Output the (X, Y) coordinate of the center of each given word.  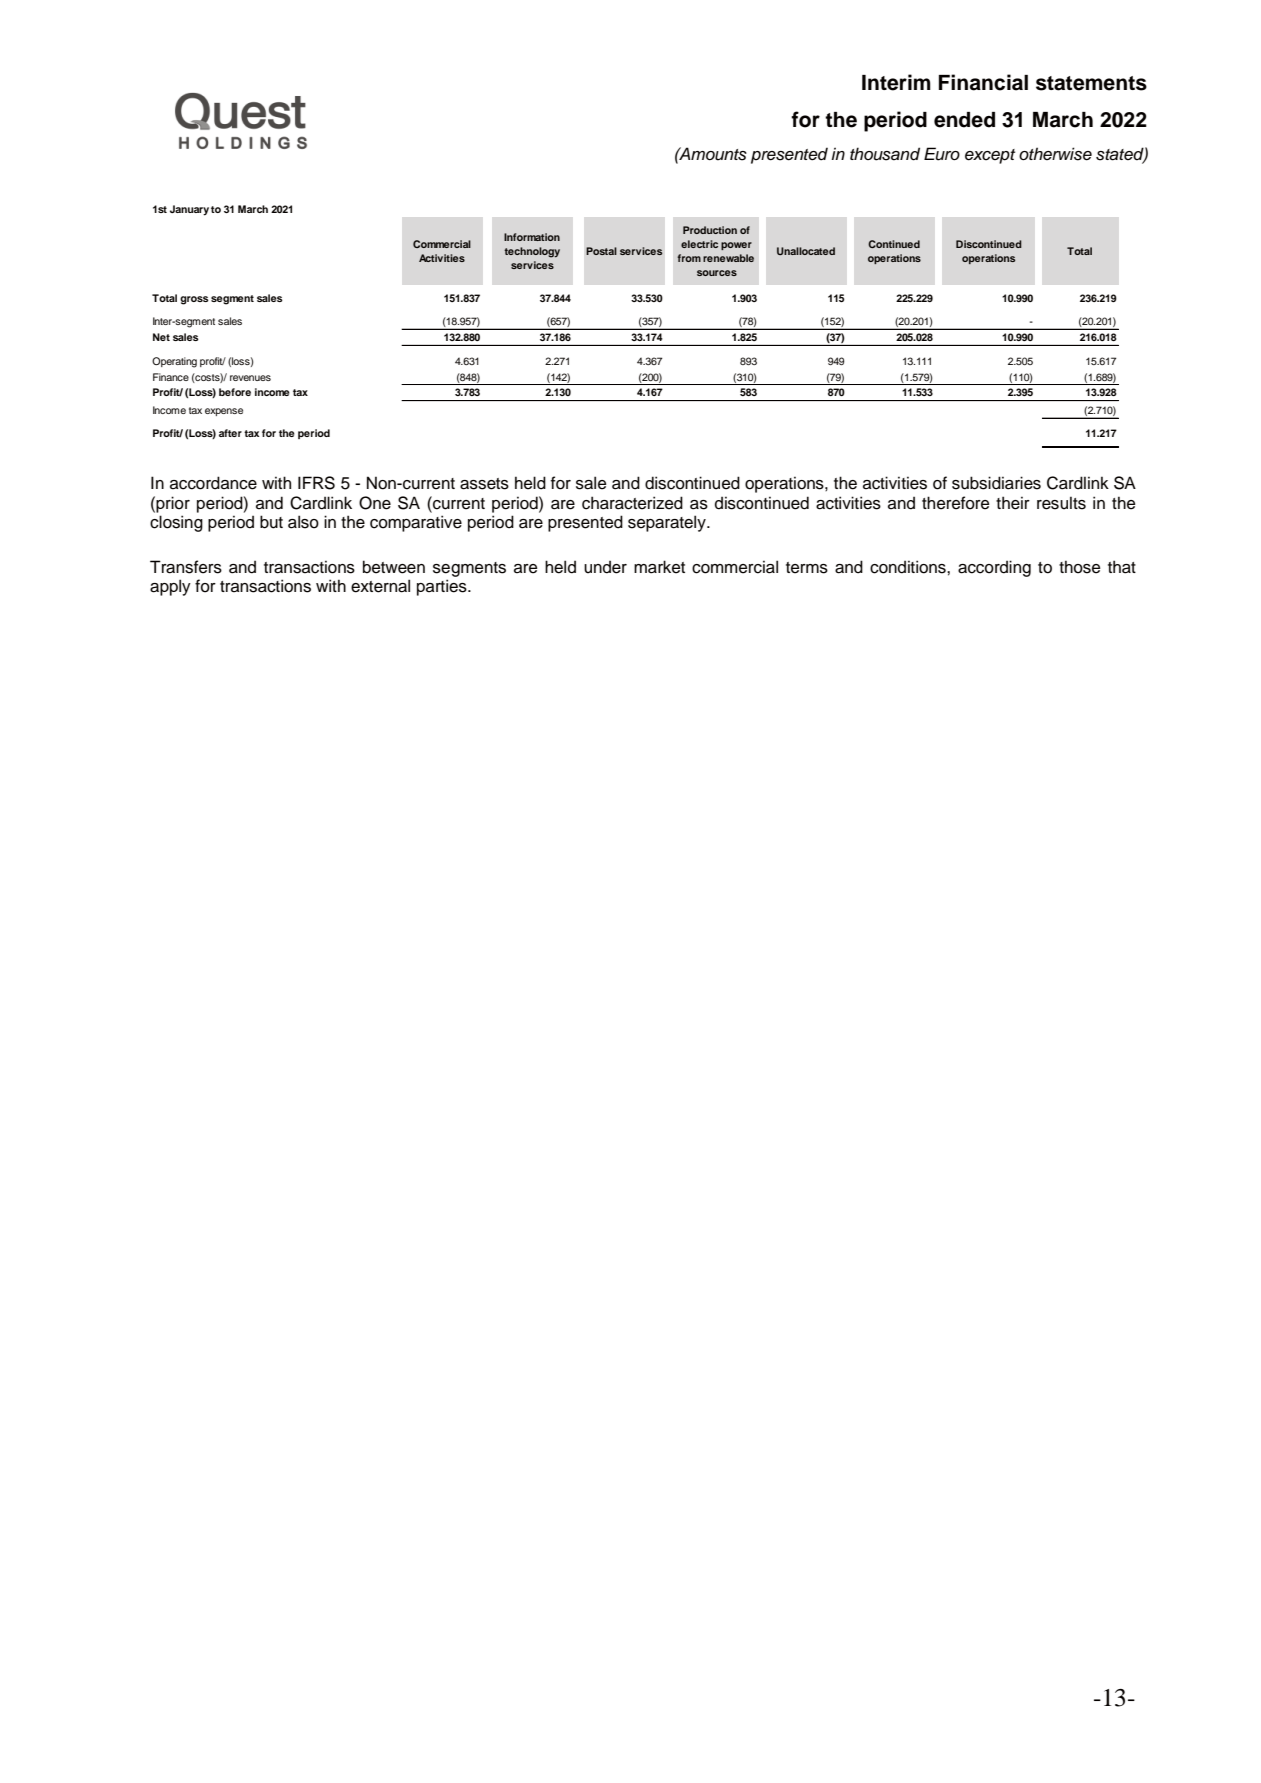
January (189, 210)
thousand (885, 154)
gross (194, 300)
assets (484, 484)
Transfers (186, 567)
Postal (601, 251)
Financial (983, 82)
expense (224, 412)
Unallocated (806, 251)
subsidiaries (996, 483)
